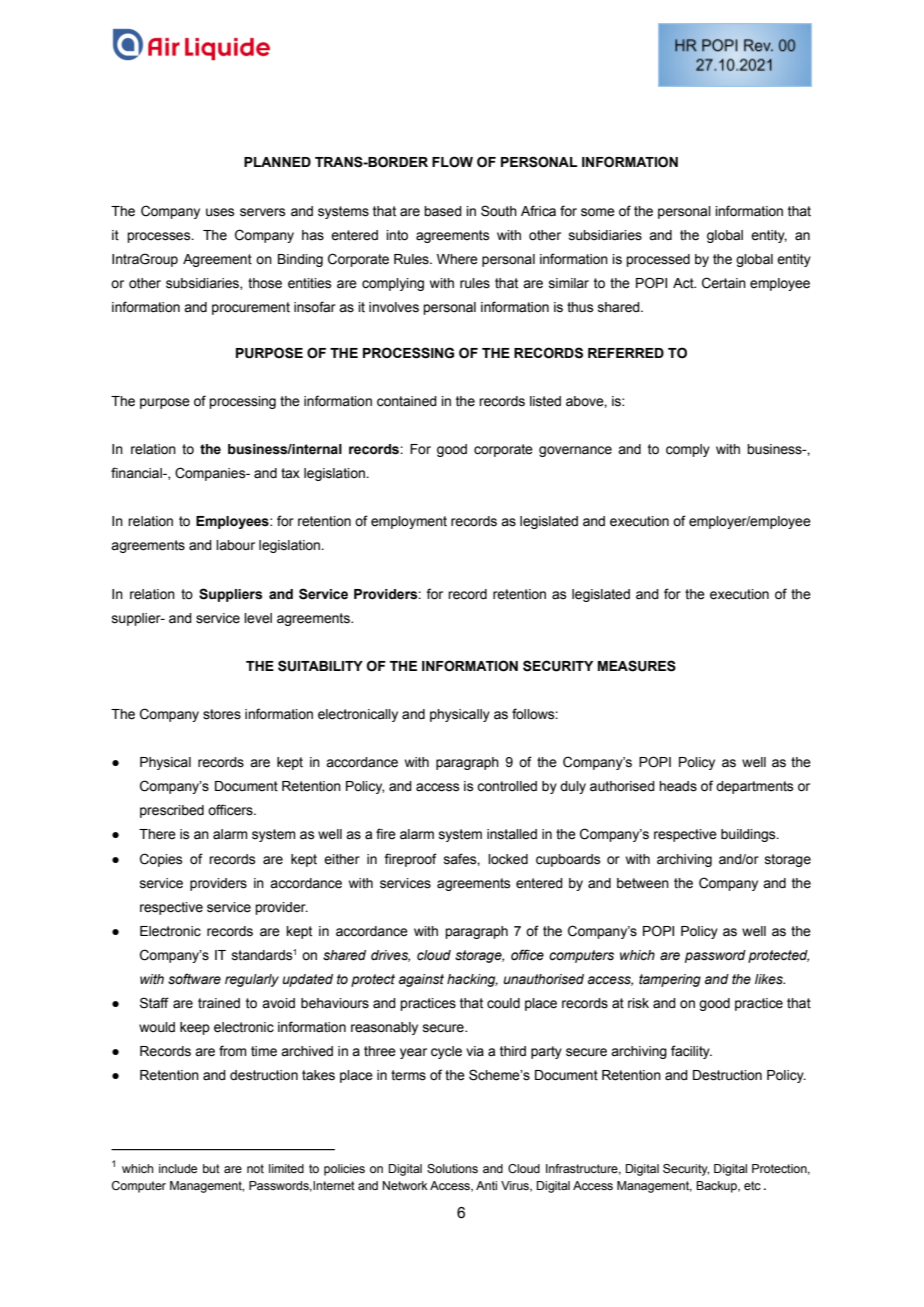 This screenshot has width=924, height=1307. I want to click on Backup, so click(717, 1187).
